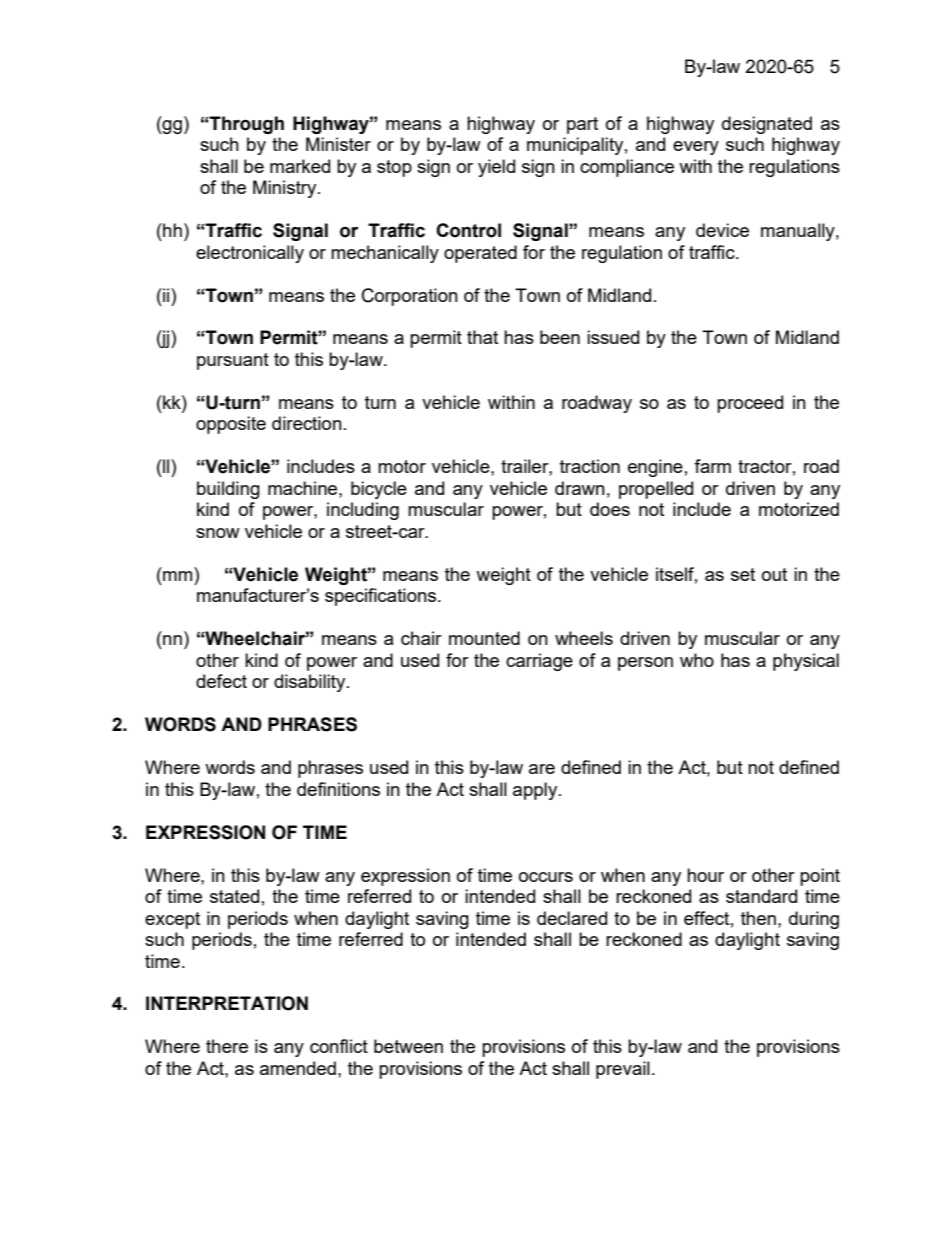 The height and width of the document is (1233, 952). Describe the element at coordinates (484, 638) in the document. I see `mounted` at that location.
